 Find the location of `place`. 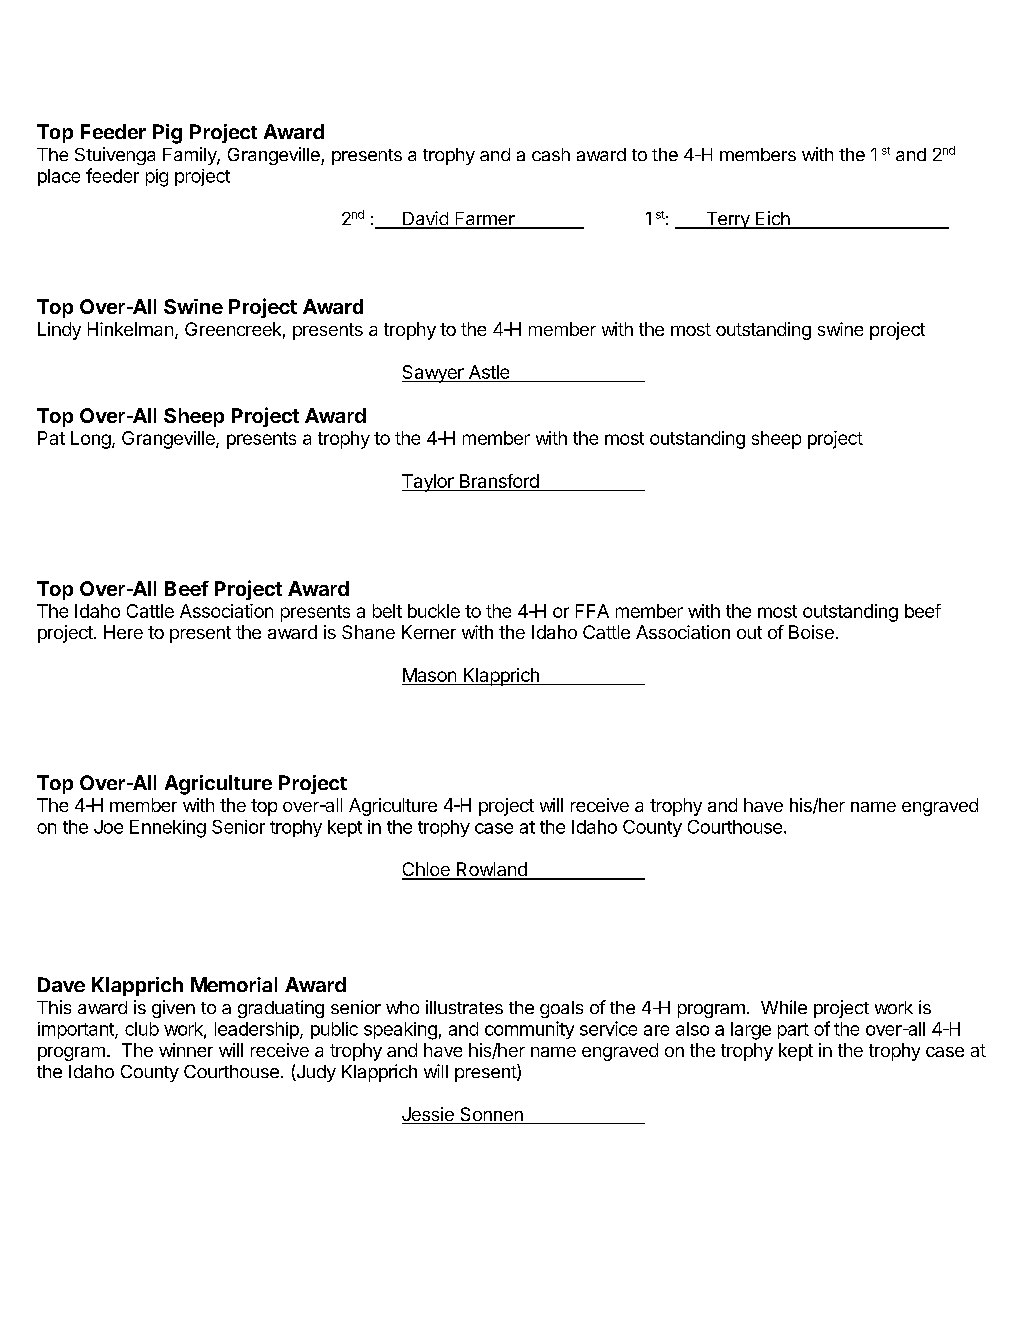

place is located at coordinates (59, 177).
